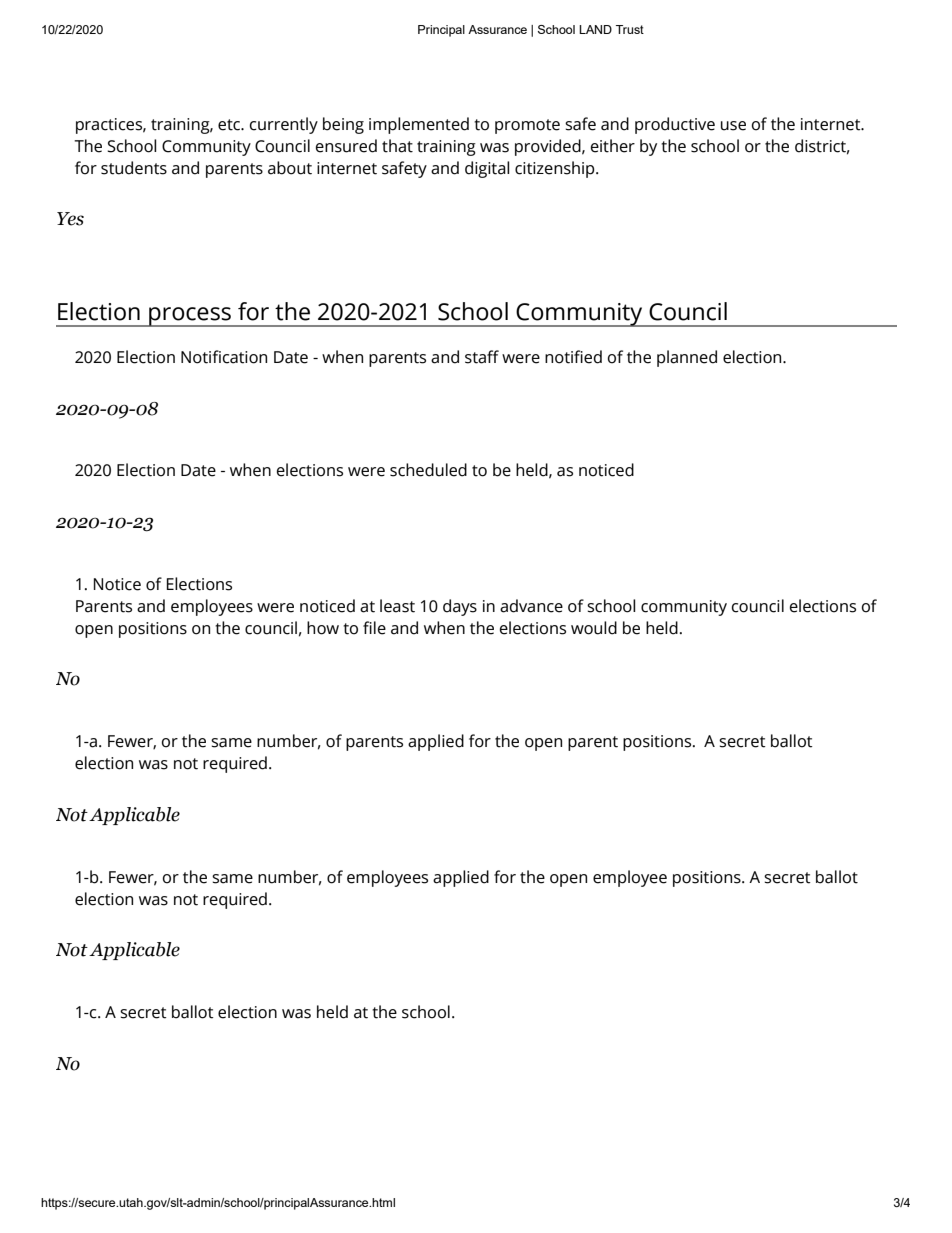  I want to click on how, so click(323, 628).
